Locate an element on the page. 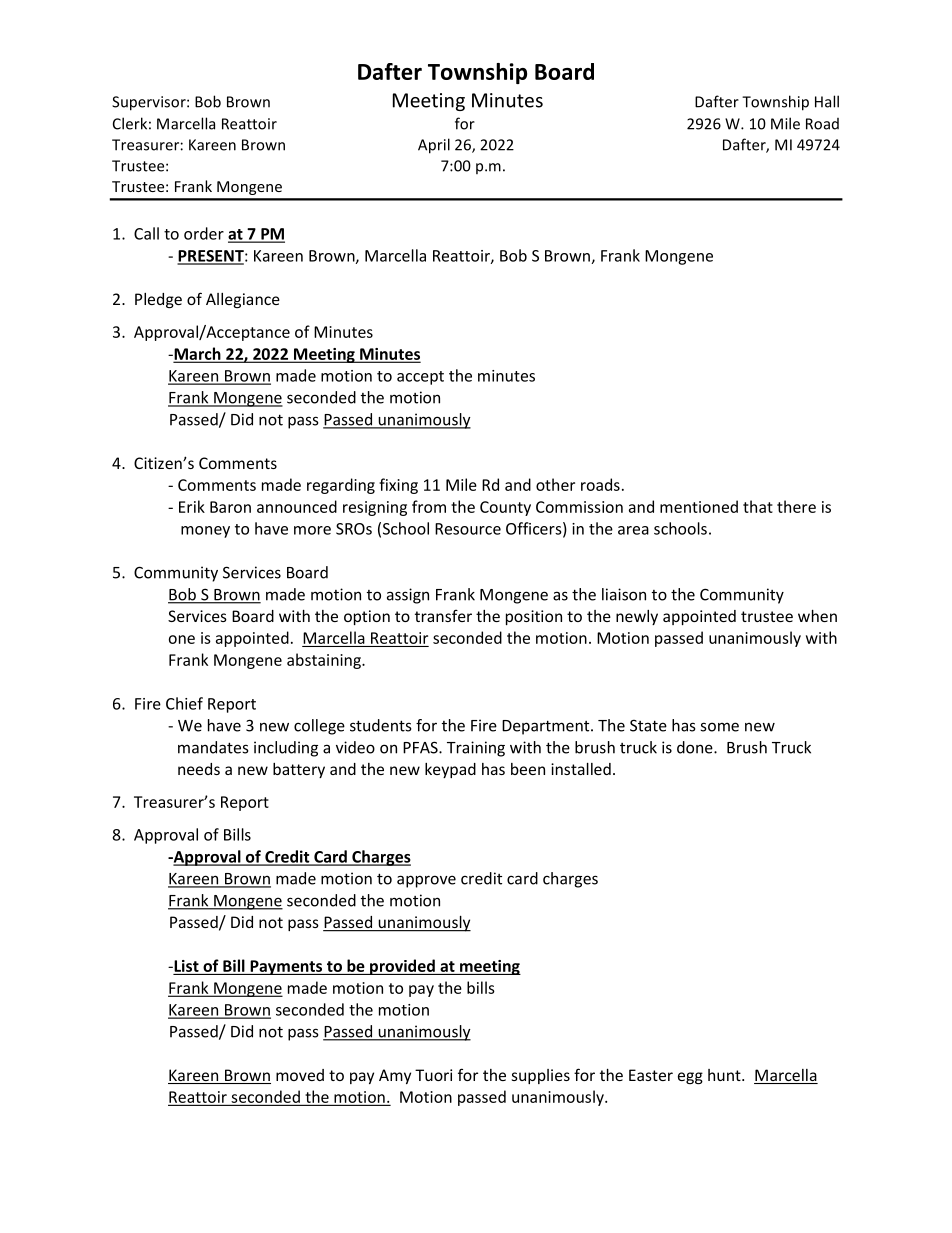 This document has height=1233, width=952. some is located at coordinates (719, 727).
